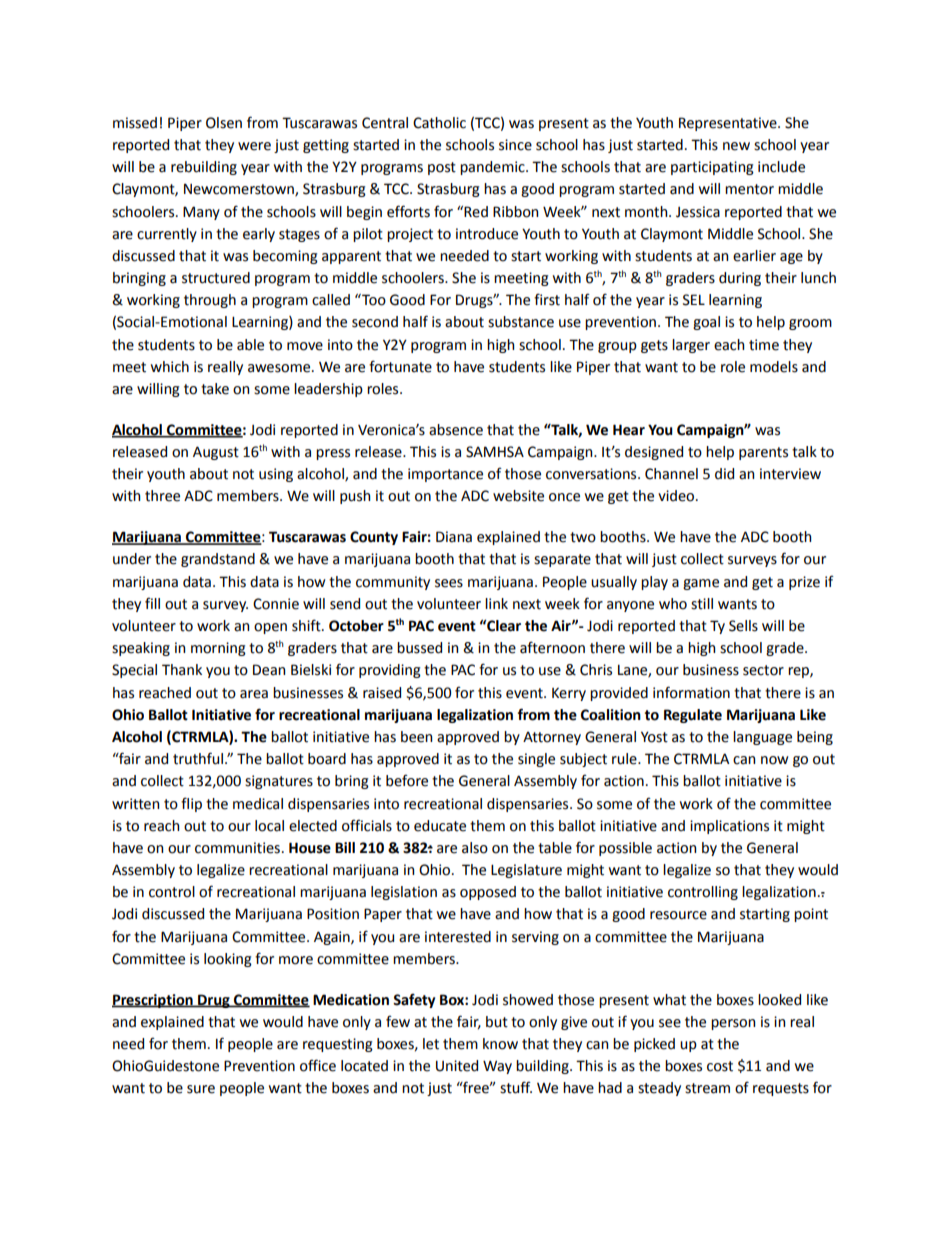 This document has width=952, height=1233. I want to click on also, so click(475, 848).
